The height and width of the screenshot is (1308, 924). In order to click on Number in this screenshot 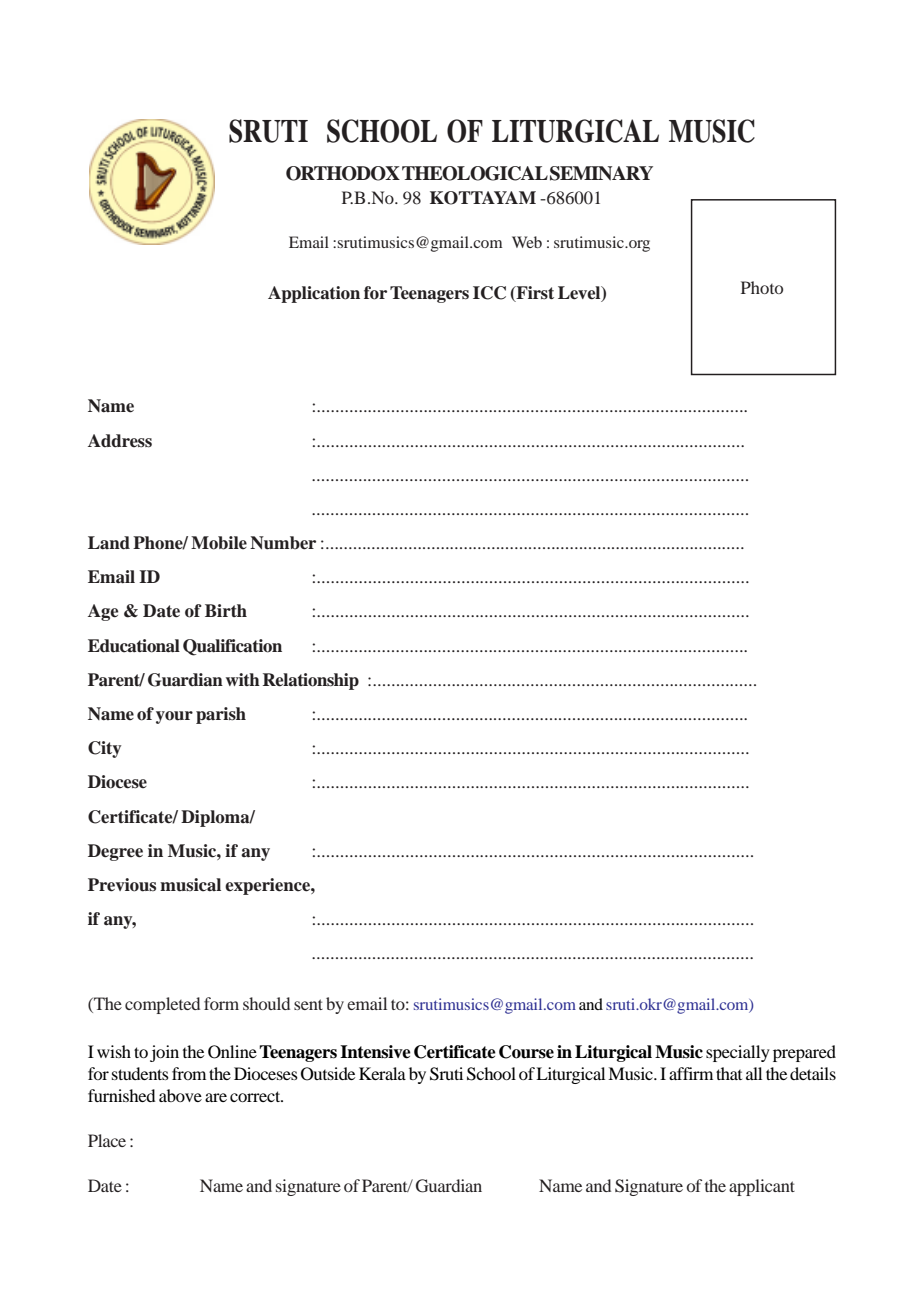, I will do `click(283, 543)`.
